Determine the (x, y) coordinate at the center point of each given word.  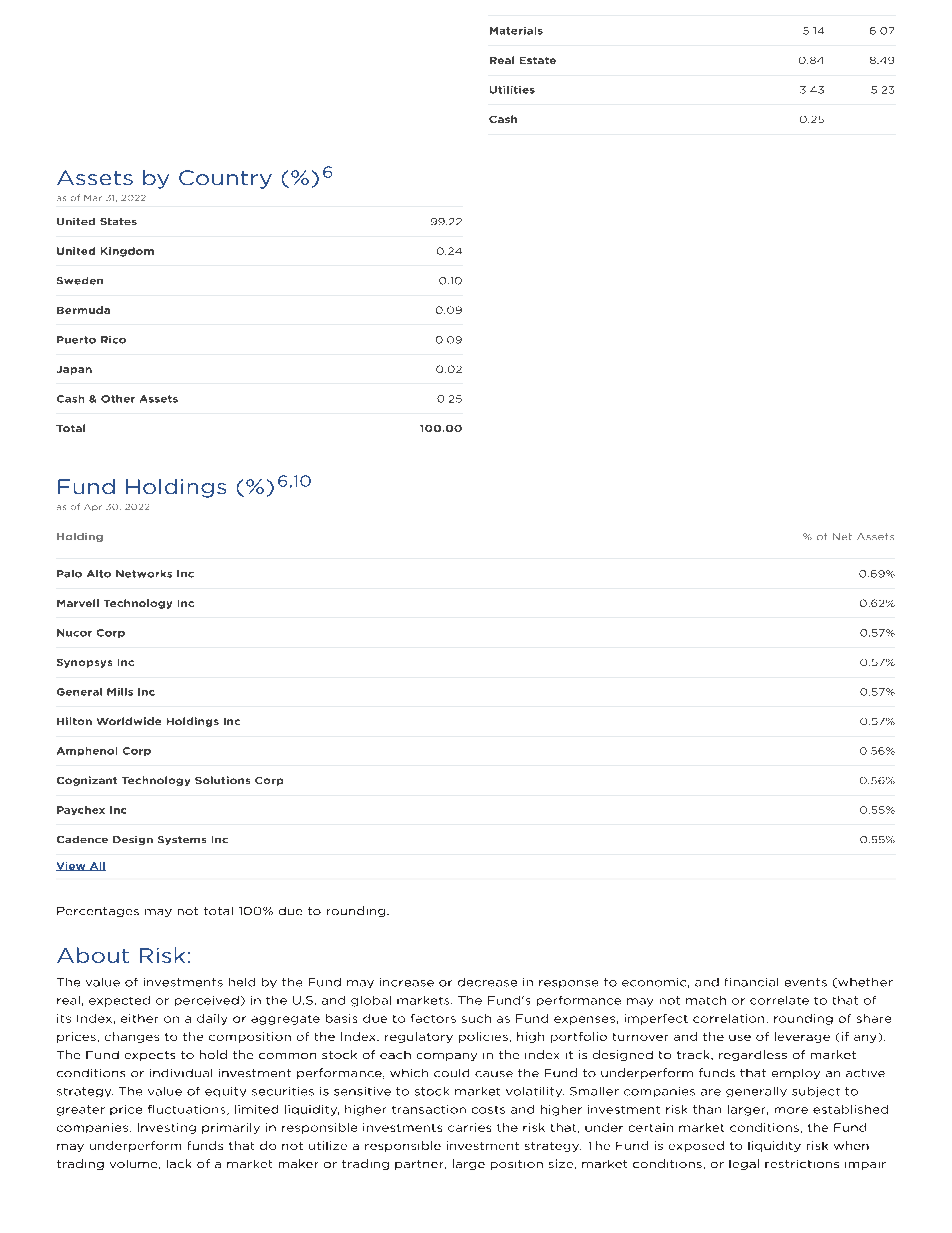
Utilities (512, 90)
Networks (144, 574)
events (806, 982)
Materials (516, 31)
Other (118, 399)
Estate (538, 60)
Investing (167, 1128)
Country (225, 179)
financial (751, 982)
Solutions (222, 780)
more (791, 1110)
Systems (182, 840)
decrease (487, 982)
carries (469, 1127)
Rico (113, 340)
